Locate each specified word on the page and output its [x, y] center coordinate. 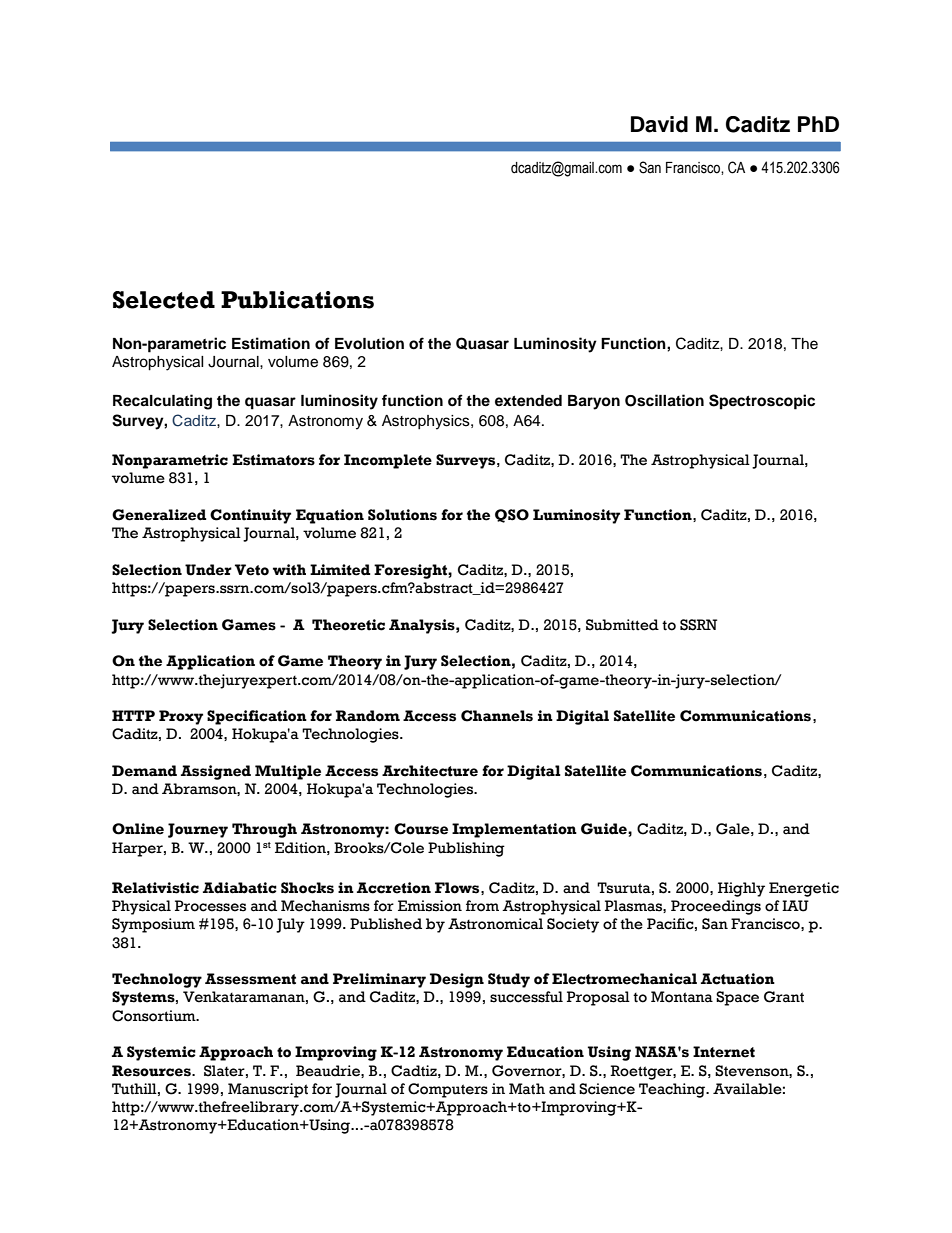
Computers [448, 1090]
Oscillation [664, 400]
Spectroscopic [762, 402]
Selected [164, 300]
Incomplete [388, 461]
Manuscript [268, 1090]
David [659, 124]
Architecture [430, 771]
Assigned [216, 772]
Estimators [273, 460]
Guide [605, 829]
